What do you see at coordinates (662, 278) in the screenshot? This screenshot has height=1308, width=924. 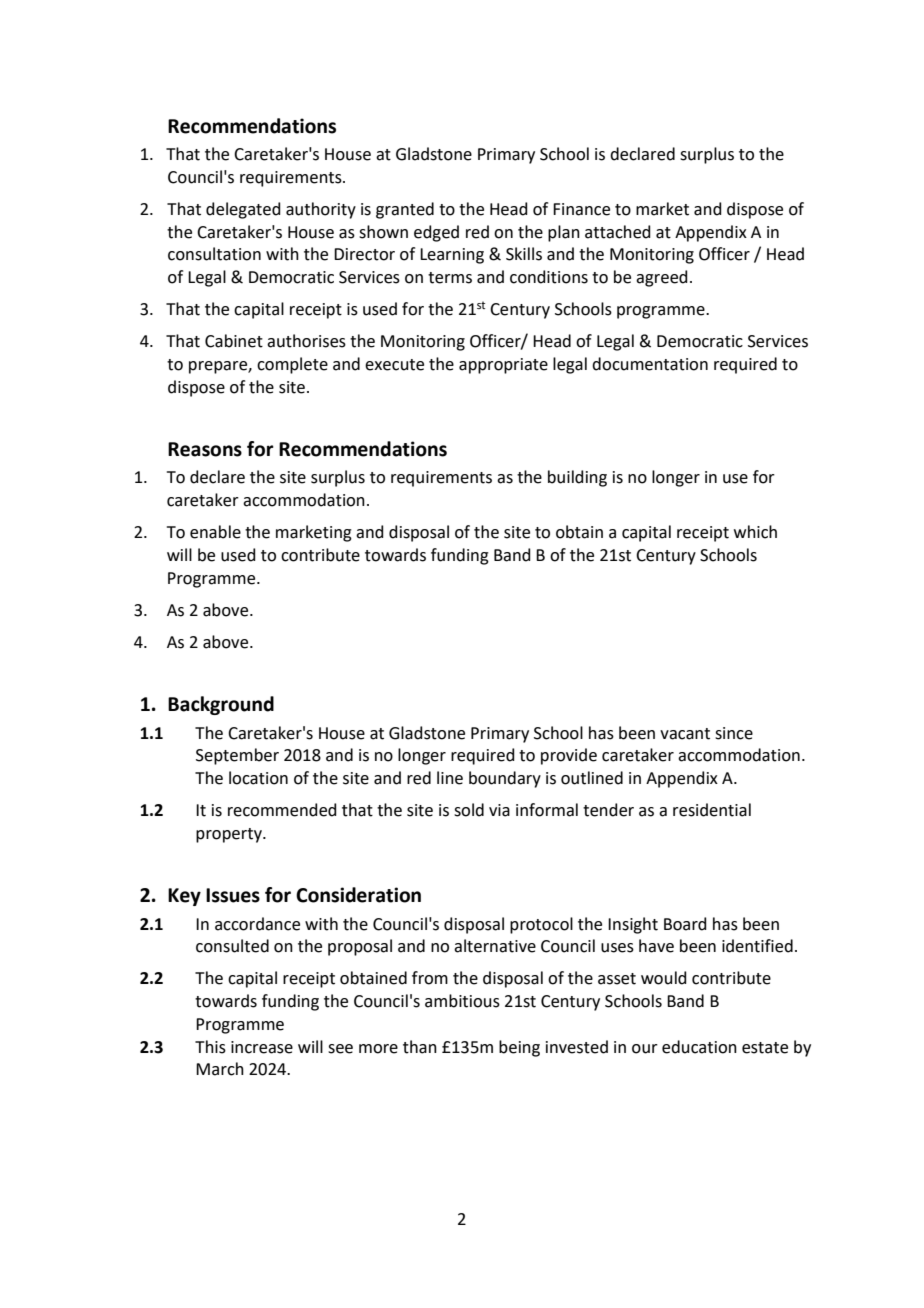 I see `agreed` at bounding box center [662, 278].
